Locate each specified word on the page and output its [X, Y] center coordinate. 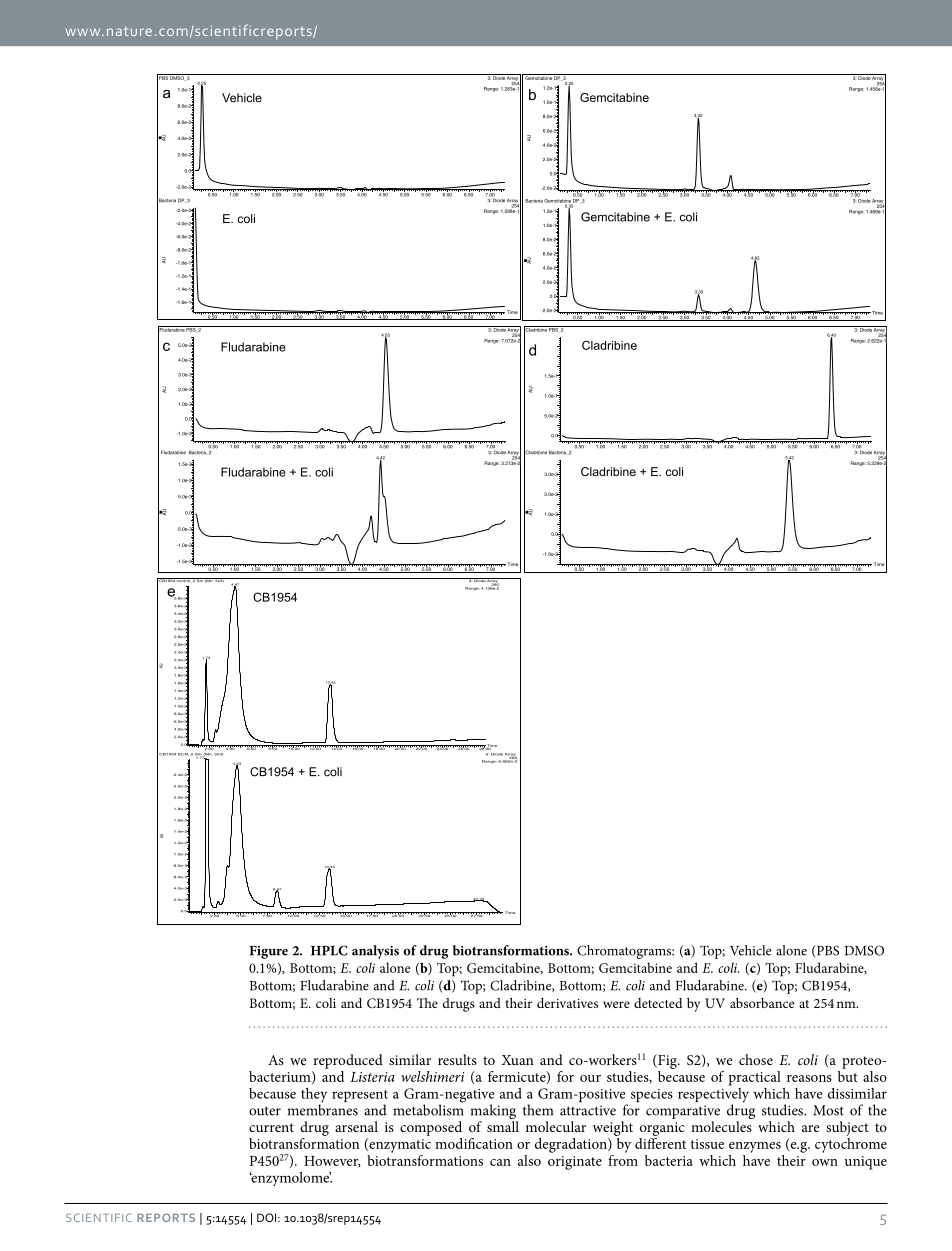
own [825, 1162]
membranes [323, 1109]
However [332, 1162]
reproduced [348, 1061]
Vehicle [750, 950]
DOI [268, 1217]
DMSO [864, 950]
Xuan [517, 1060]
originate [575, 1163]
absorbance [762, 1003]
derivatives [567, 1003]
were [616, 1004]
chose [756, 1059]
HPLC [329, 950]
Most [828, 1110]
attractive [588, 1110]
